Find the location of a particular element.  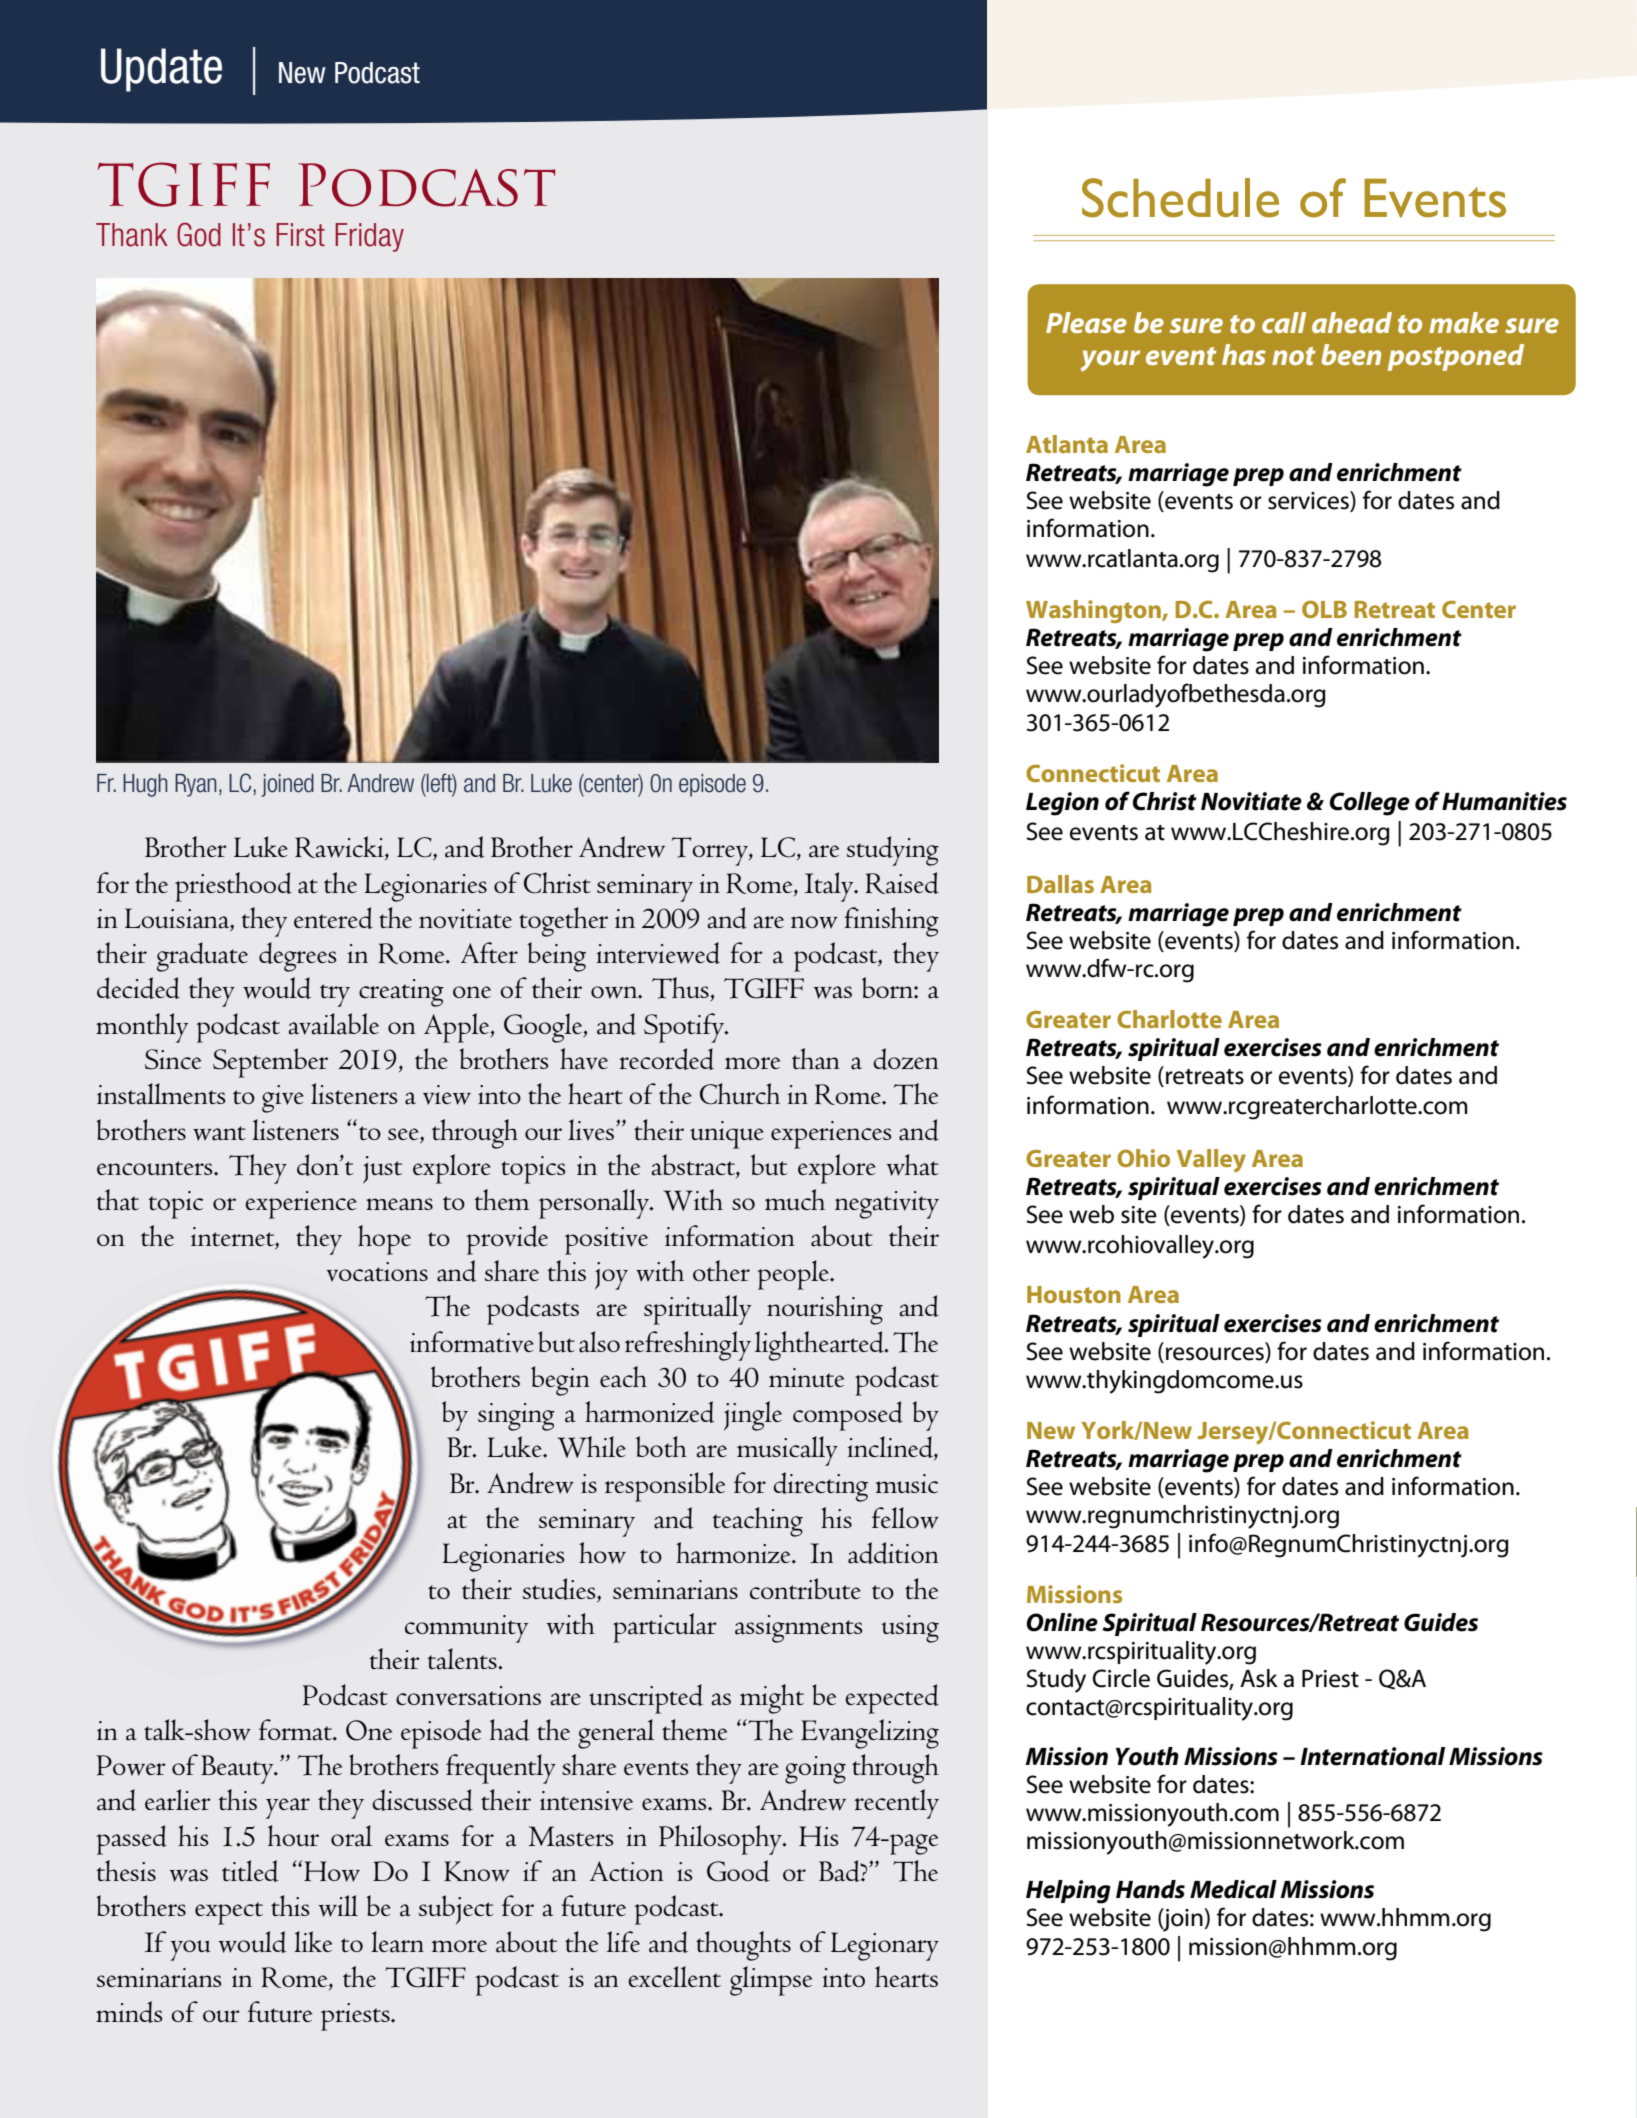

dozen is located at coordinates (906, 1059).
